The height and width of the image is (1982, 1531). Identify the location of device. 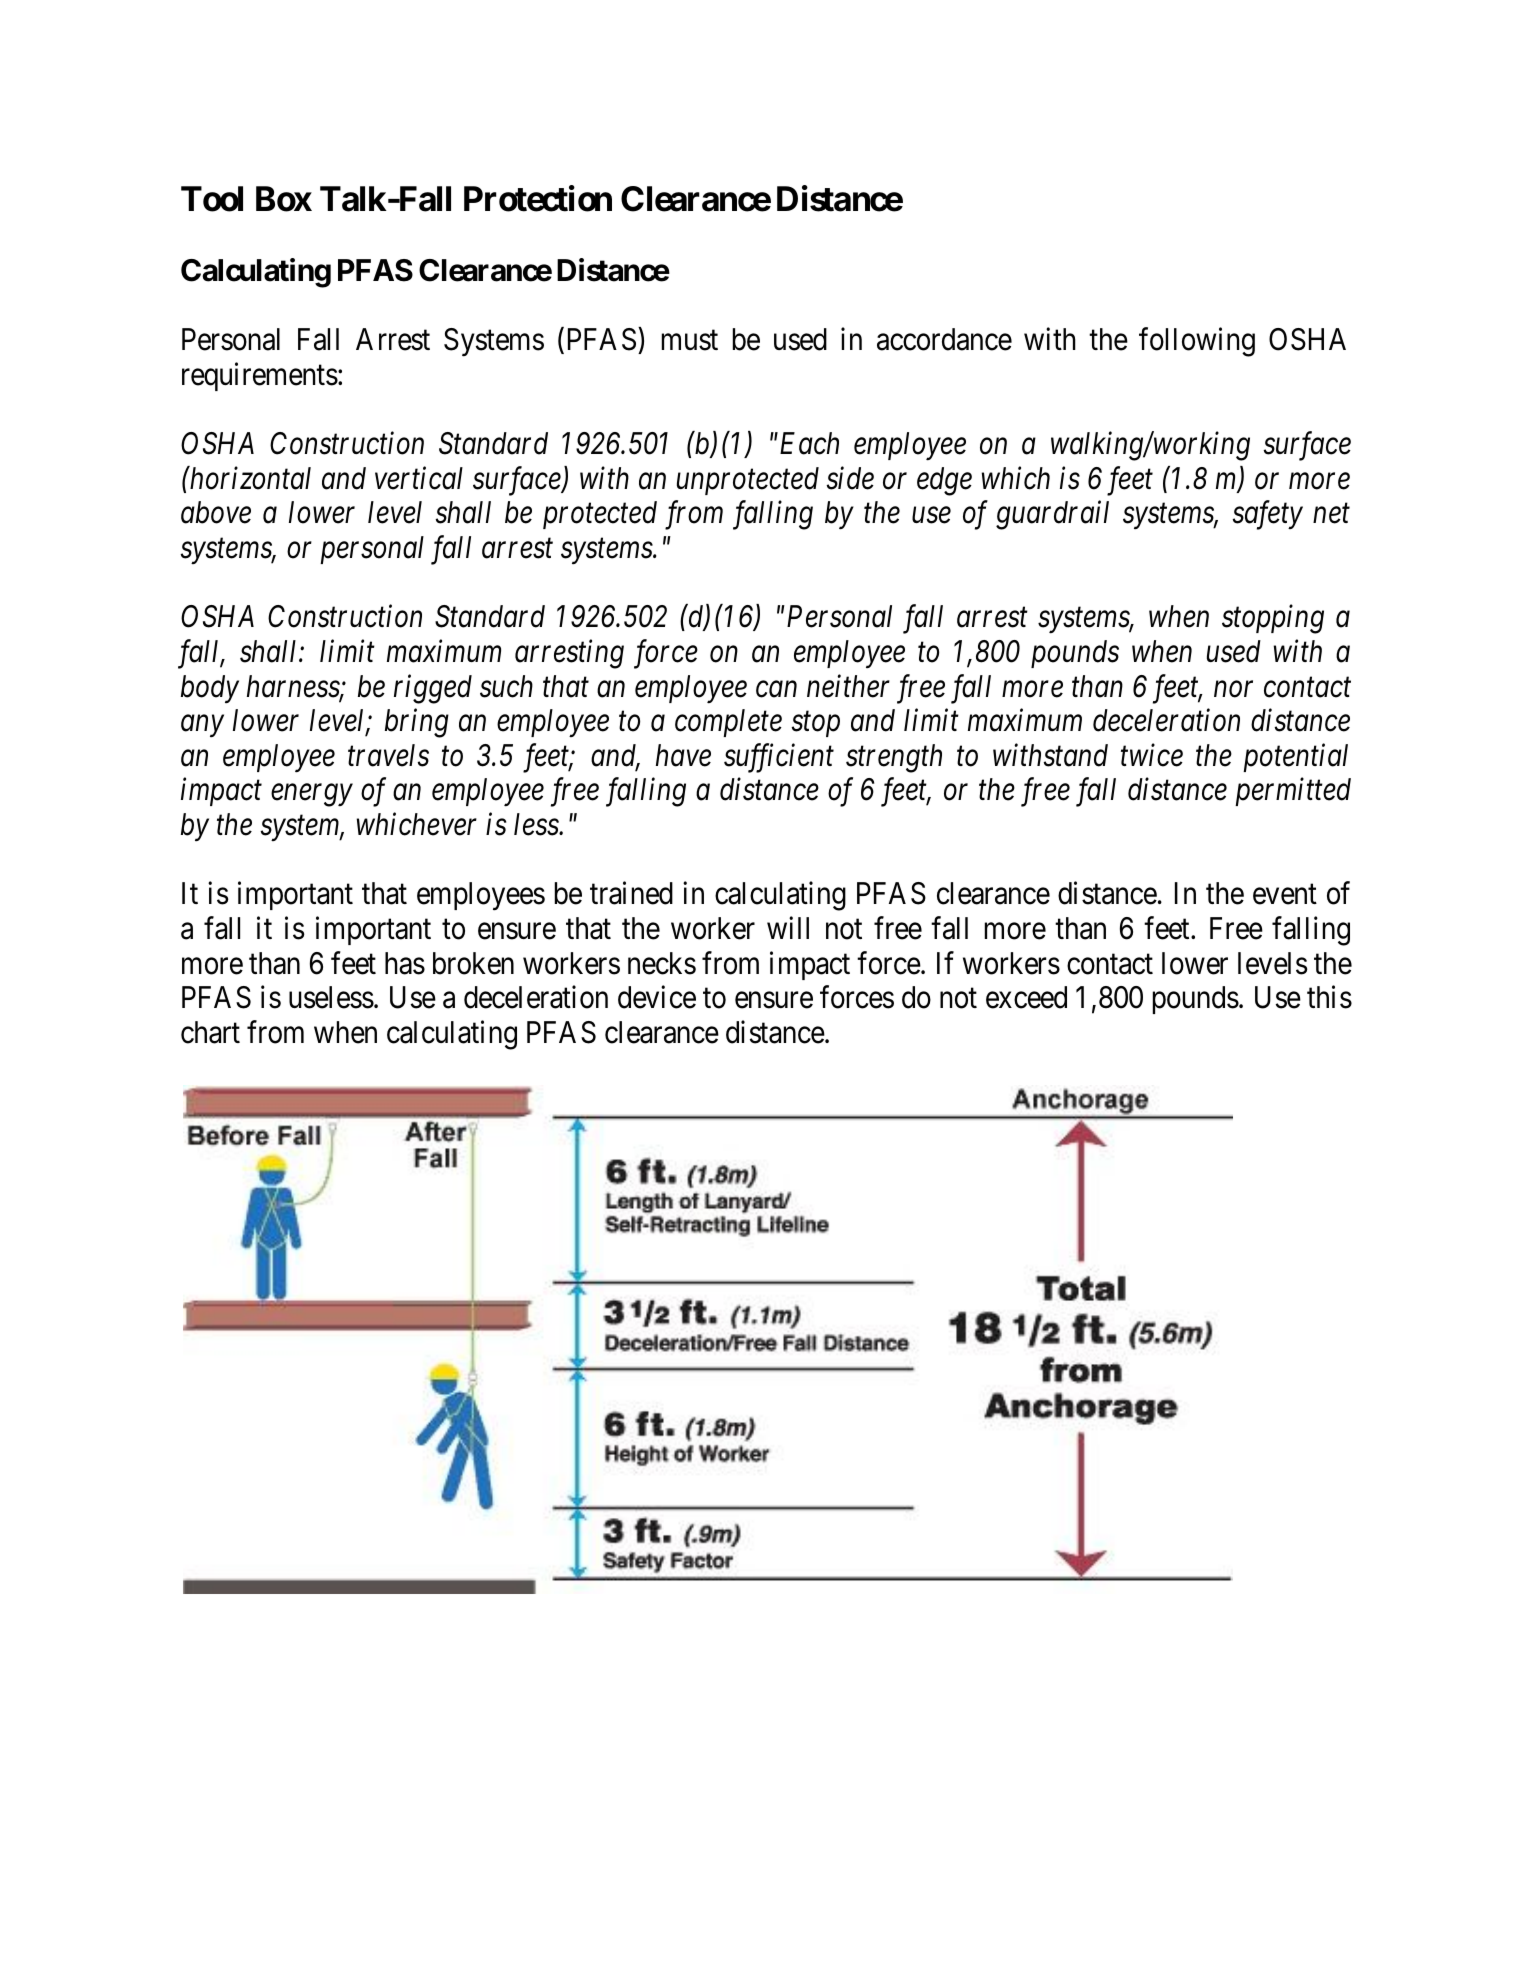
(657, 997).
